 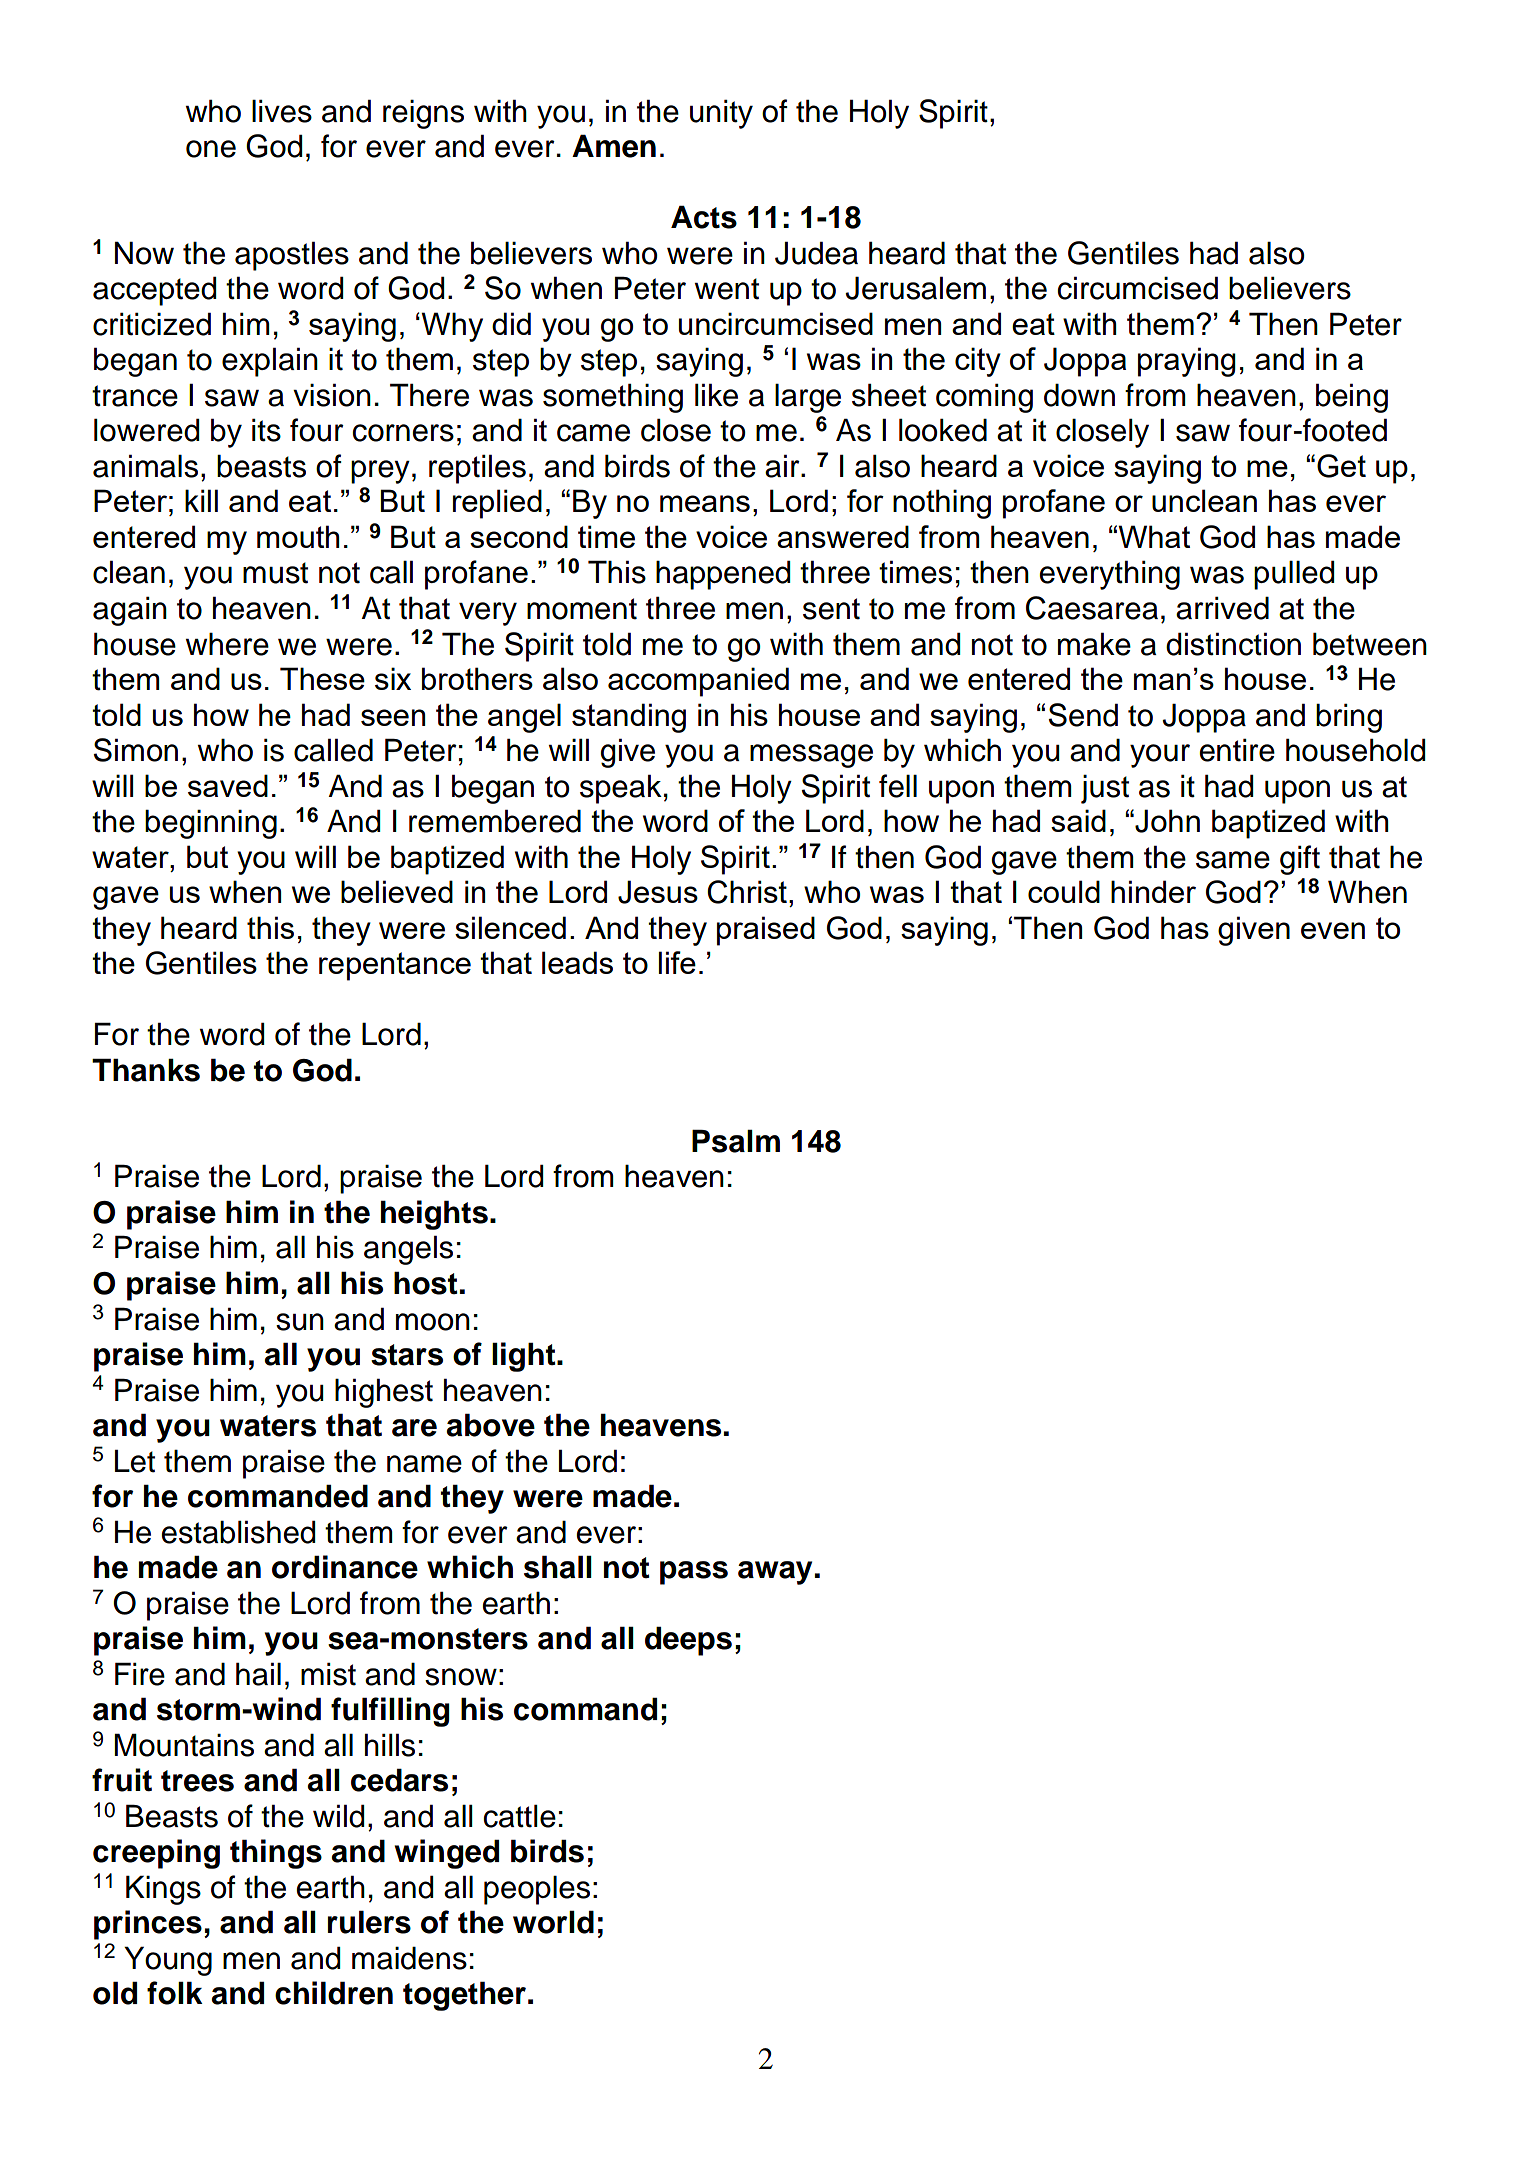 I want to click on children, so click(x=334, y=1993).
